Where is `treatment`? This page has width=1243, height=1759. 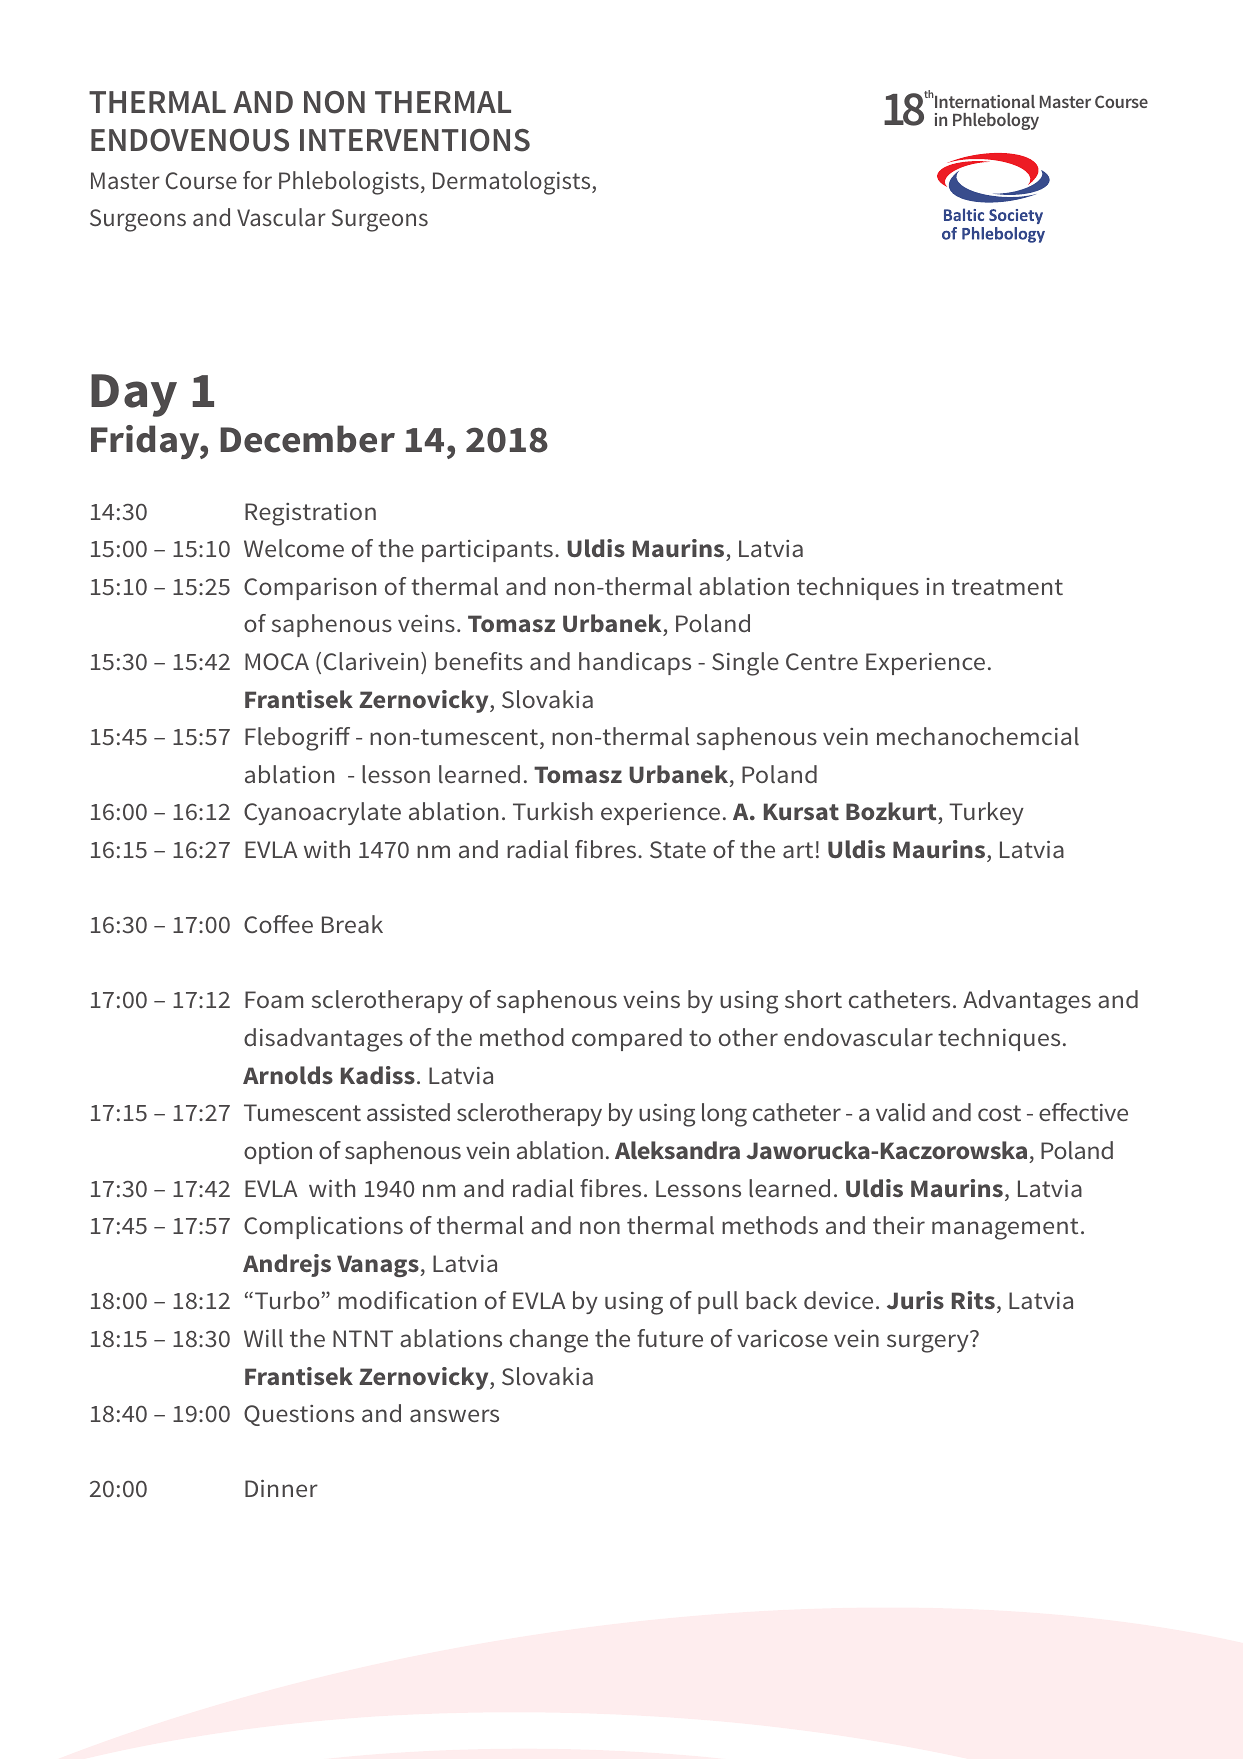 treatment is located at coordinates (1007, 587).
